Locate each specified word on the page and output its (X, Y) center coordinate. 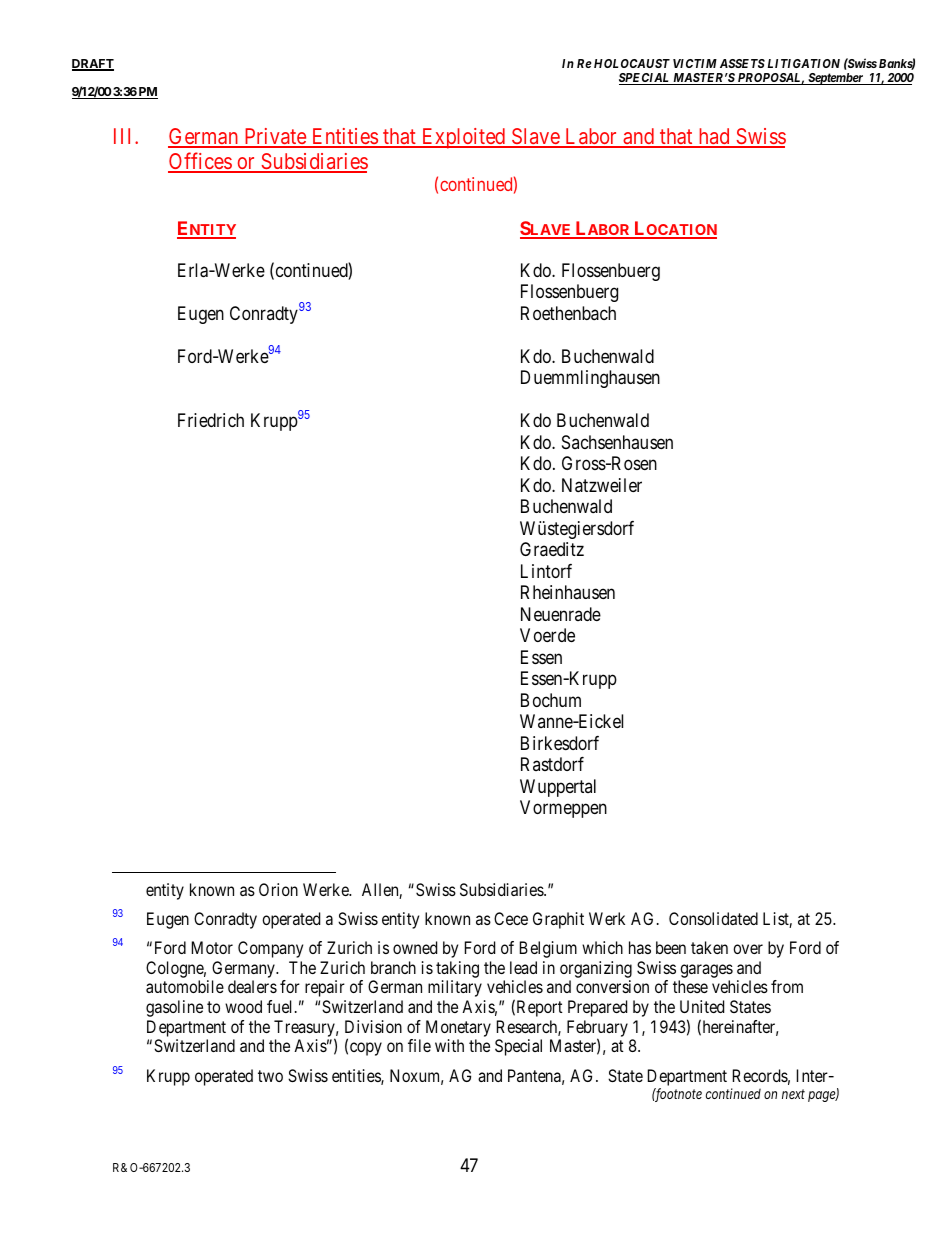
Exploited (463, 138)
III (125, 136)
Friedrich (211, 420)
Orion (278, 889)
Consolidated (713, 918)
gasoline (174, 1008)
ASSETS (742, 63)
